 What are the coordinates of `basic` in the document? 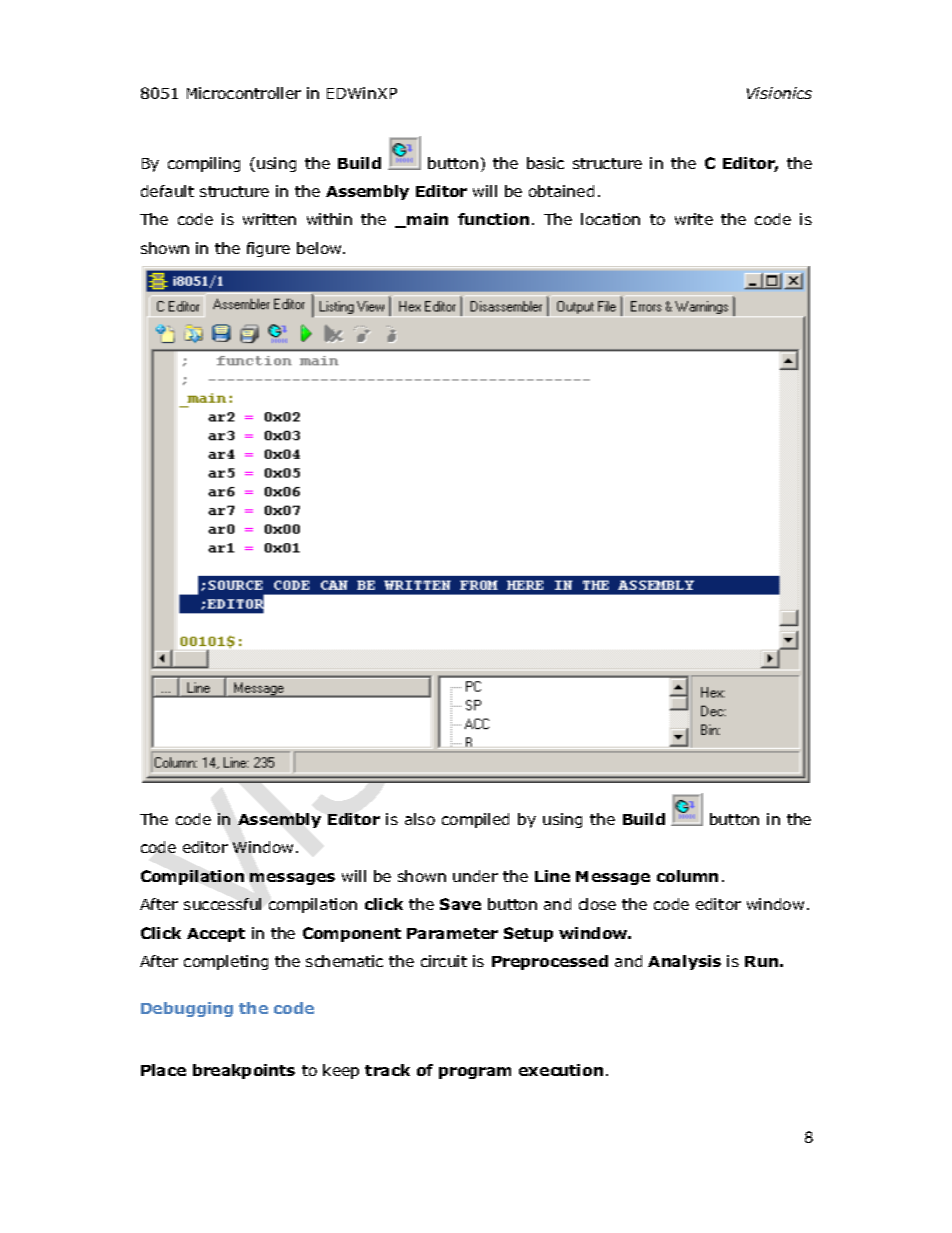 It's located at (545, 163).
